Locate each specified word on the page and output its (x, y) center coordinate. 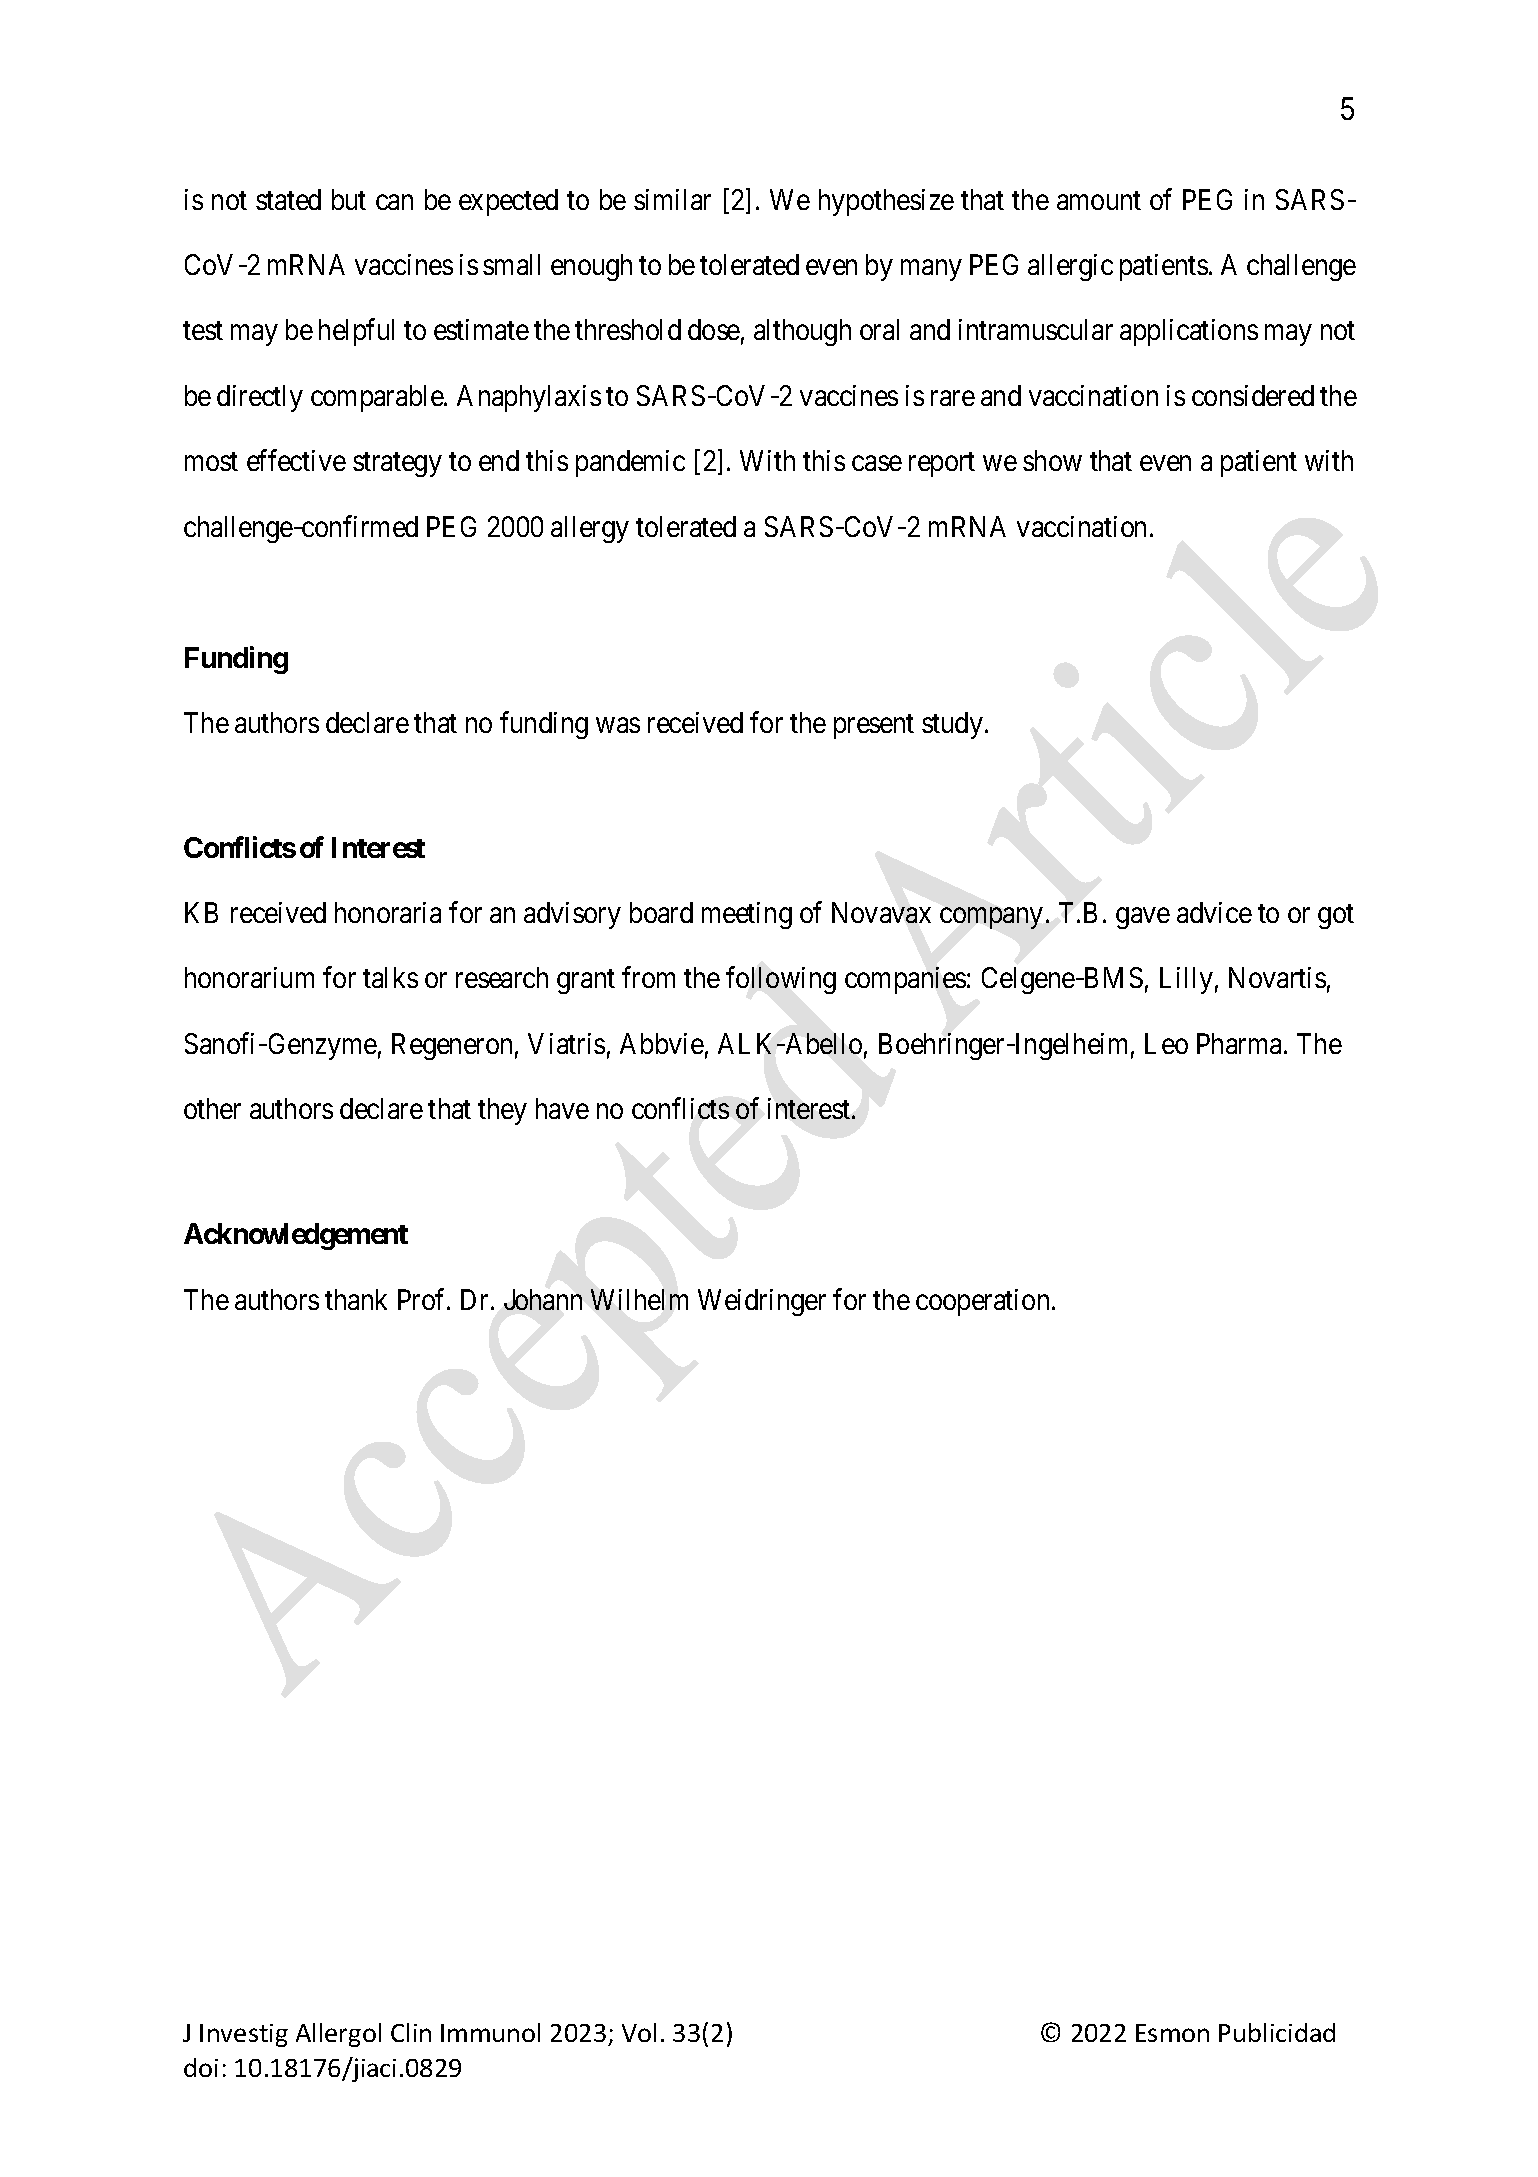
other (212, 1108)
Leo (1166, 1043)
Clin (411, 2032)
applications (1189, 332)
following (781, 980)
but (349, 199)
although (802, 332)
